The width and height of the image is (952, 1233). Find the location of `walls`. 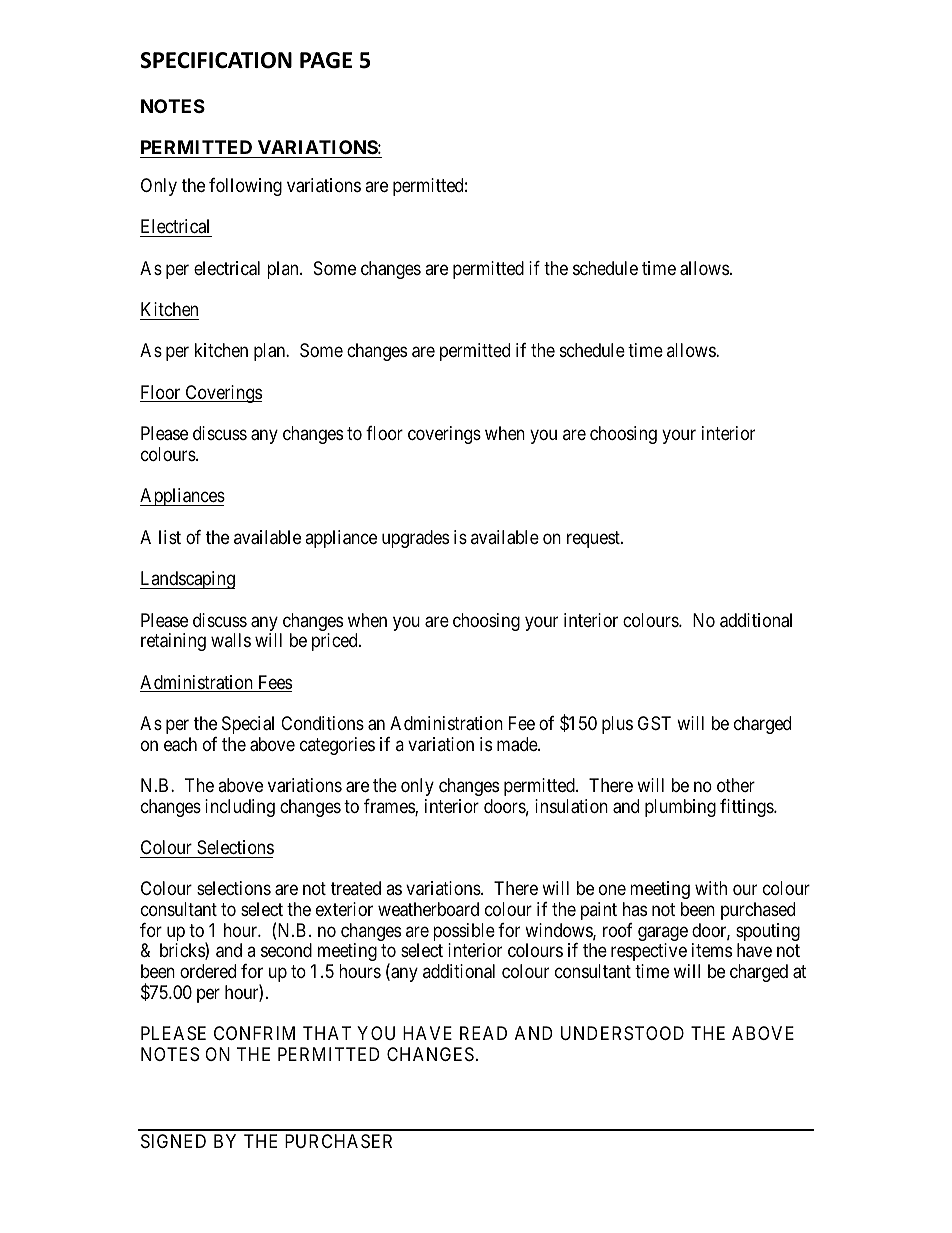

walls is located at coordinates (231, 640).
